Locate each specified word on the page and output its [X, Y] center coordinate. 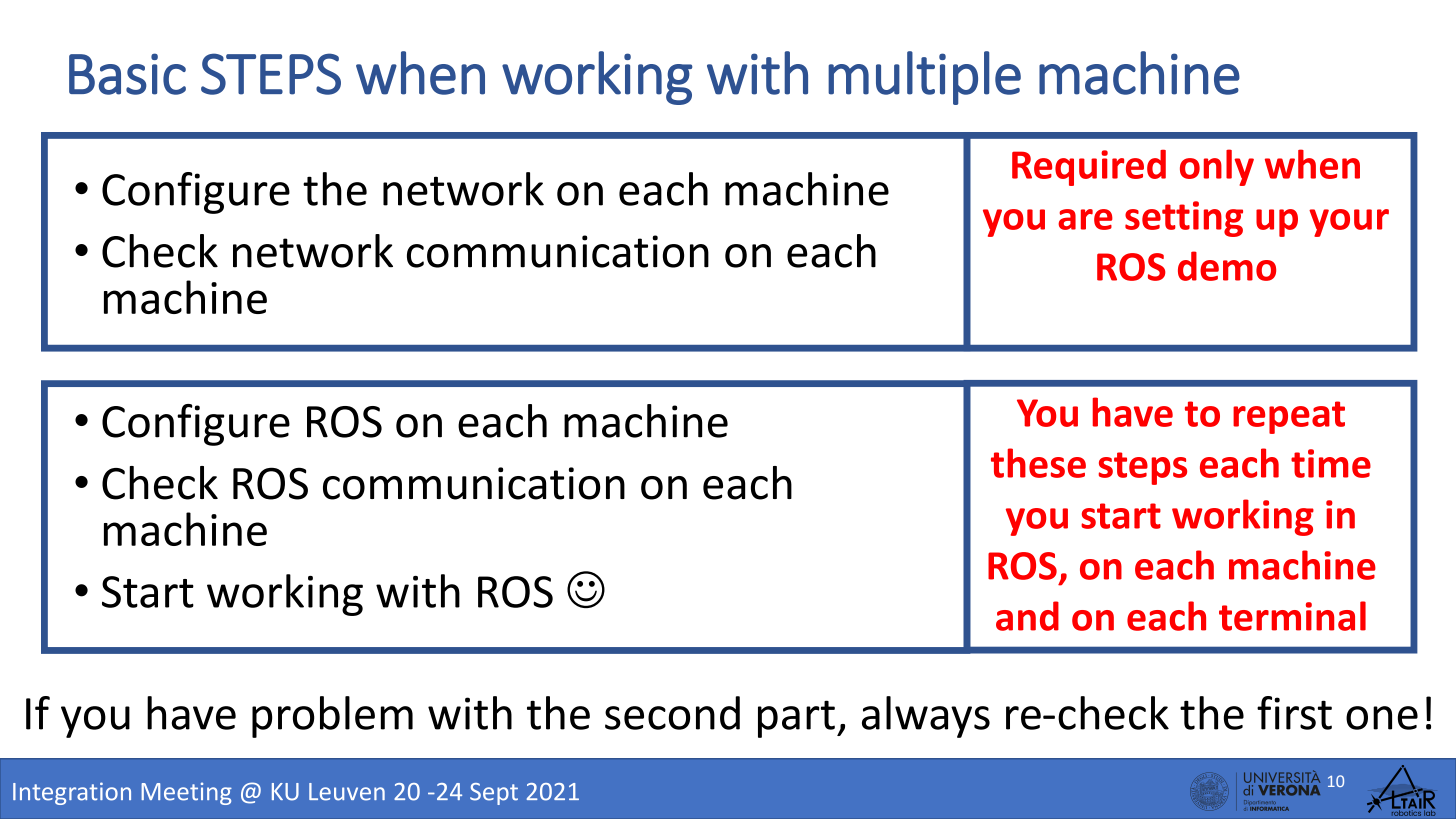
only [1217, 167]
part [796, 719]
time [1331, 463]
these [1038, 463]
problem [332, 717]
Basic [127, 74]
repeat [1289, 417]
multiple [924, 78]
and [1027, 616]
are [1085, 219]
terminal [1292, 616]
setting [1184, 219]
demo [1227, 266]
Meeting [186, 793]
